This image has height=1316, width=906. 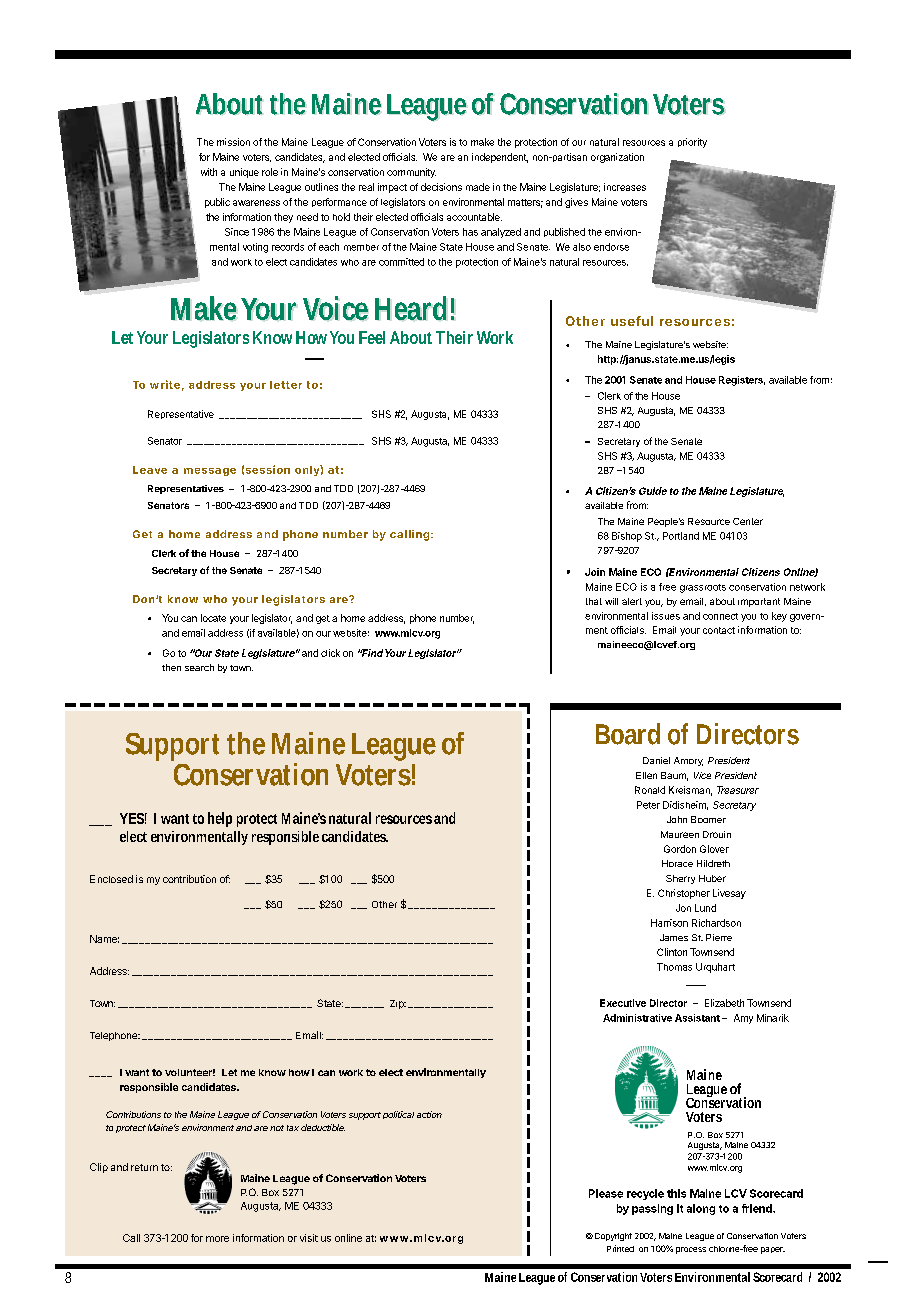 What do you see at coordinates (217, 1239) in the image?
I see `more` at bounding box center [217, 1239].
